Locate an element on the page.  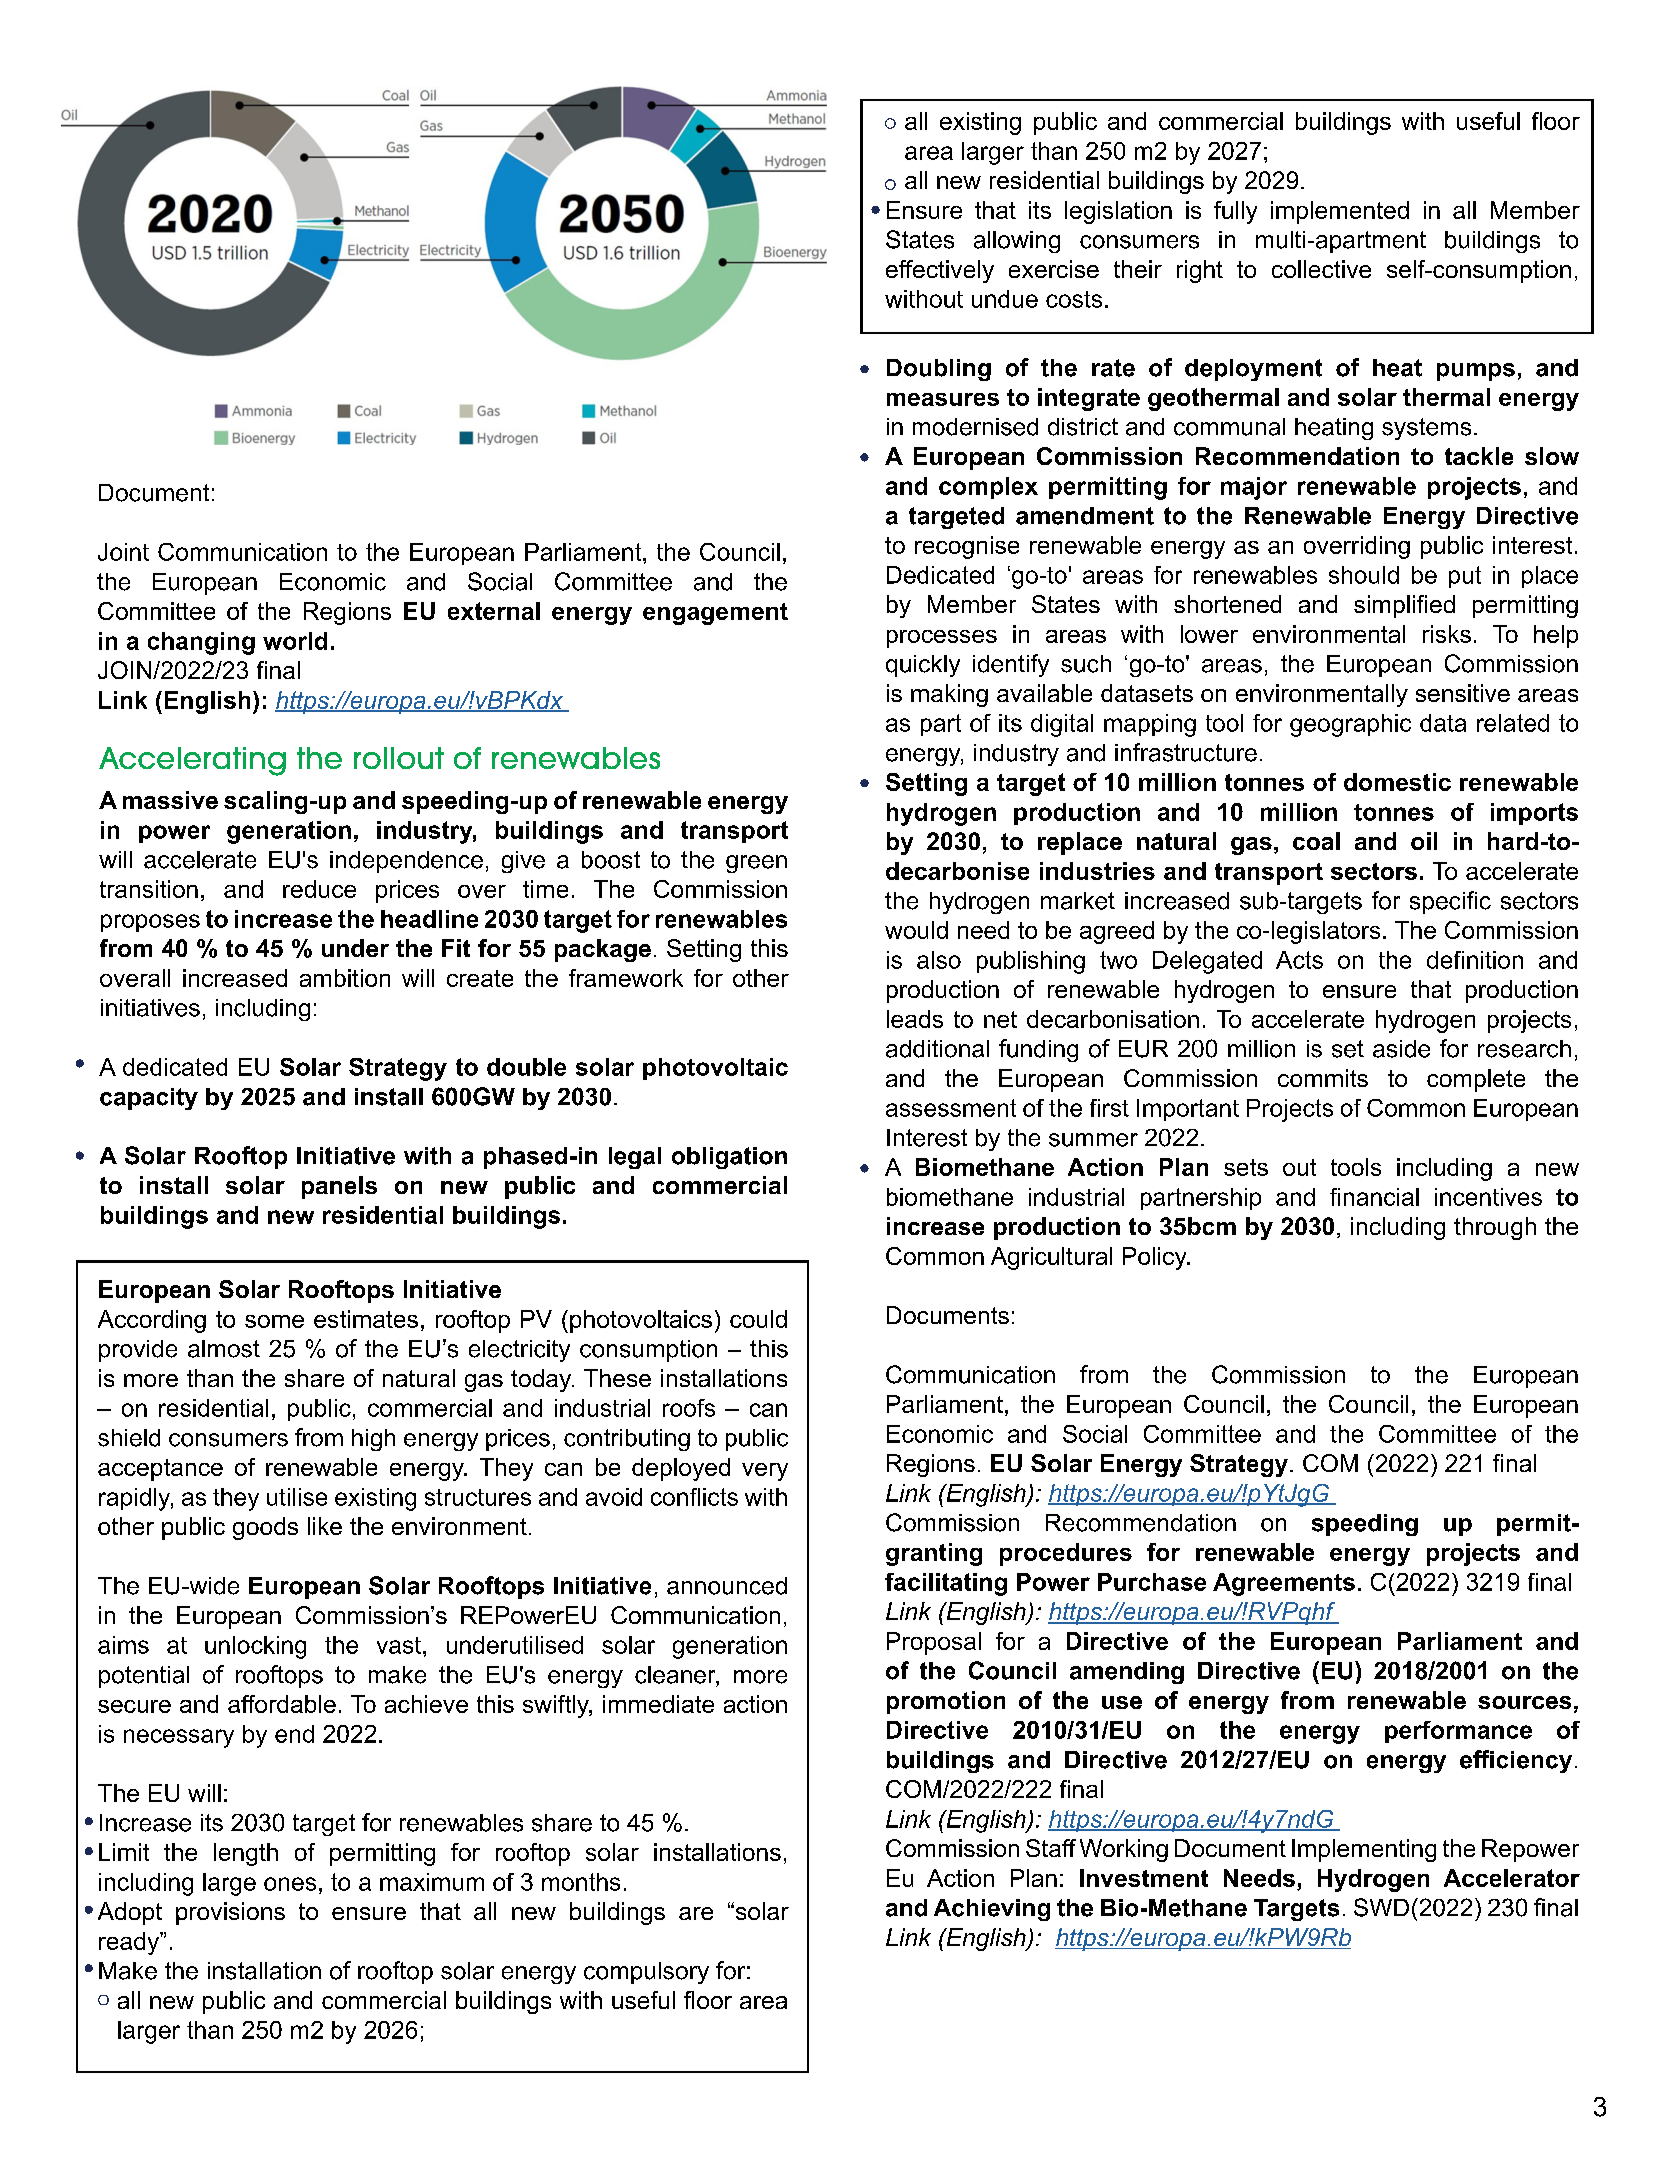
Achieving is located at coordinates (992, 1910).
